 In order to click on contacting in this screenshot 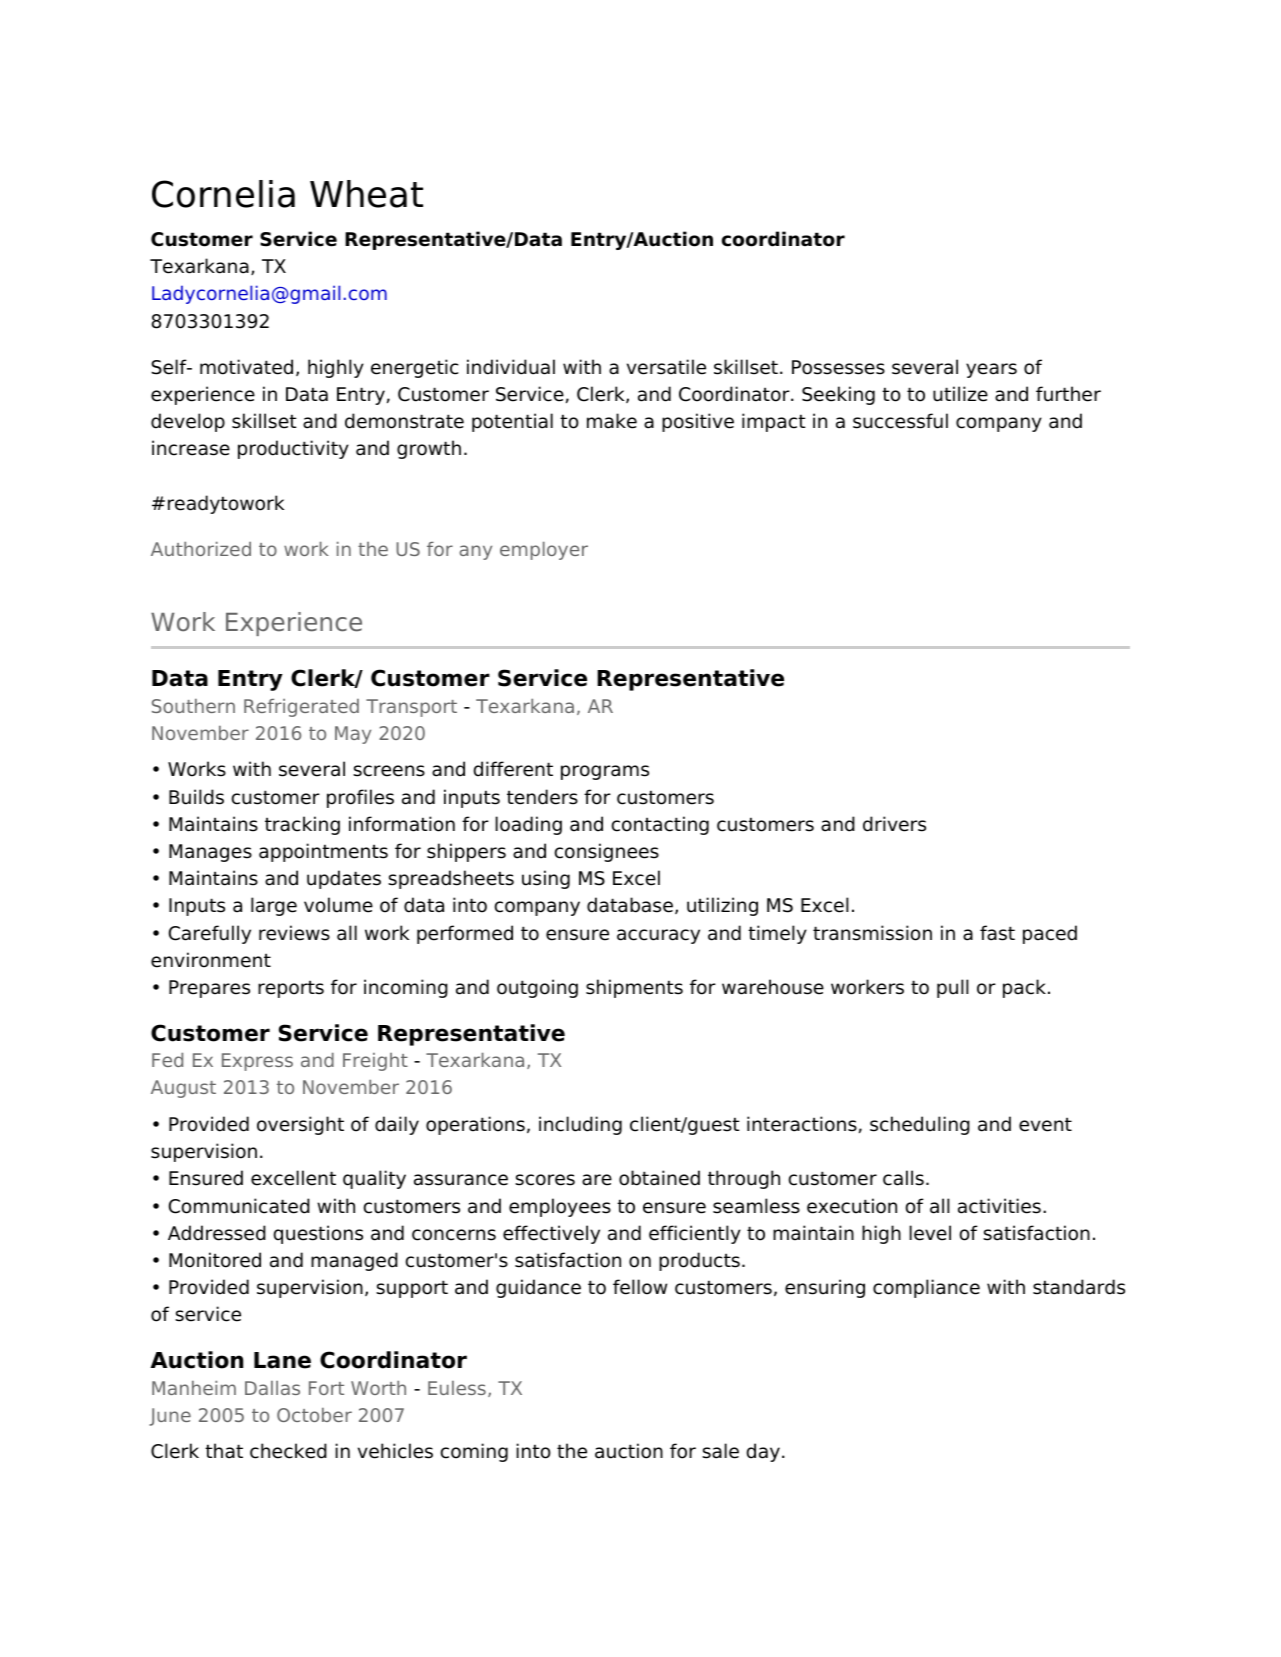, I will do `click(660, 825)`.
